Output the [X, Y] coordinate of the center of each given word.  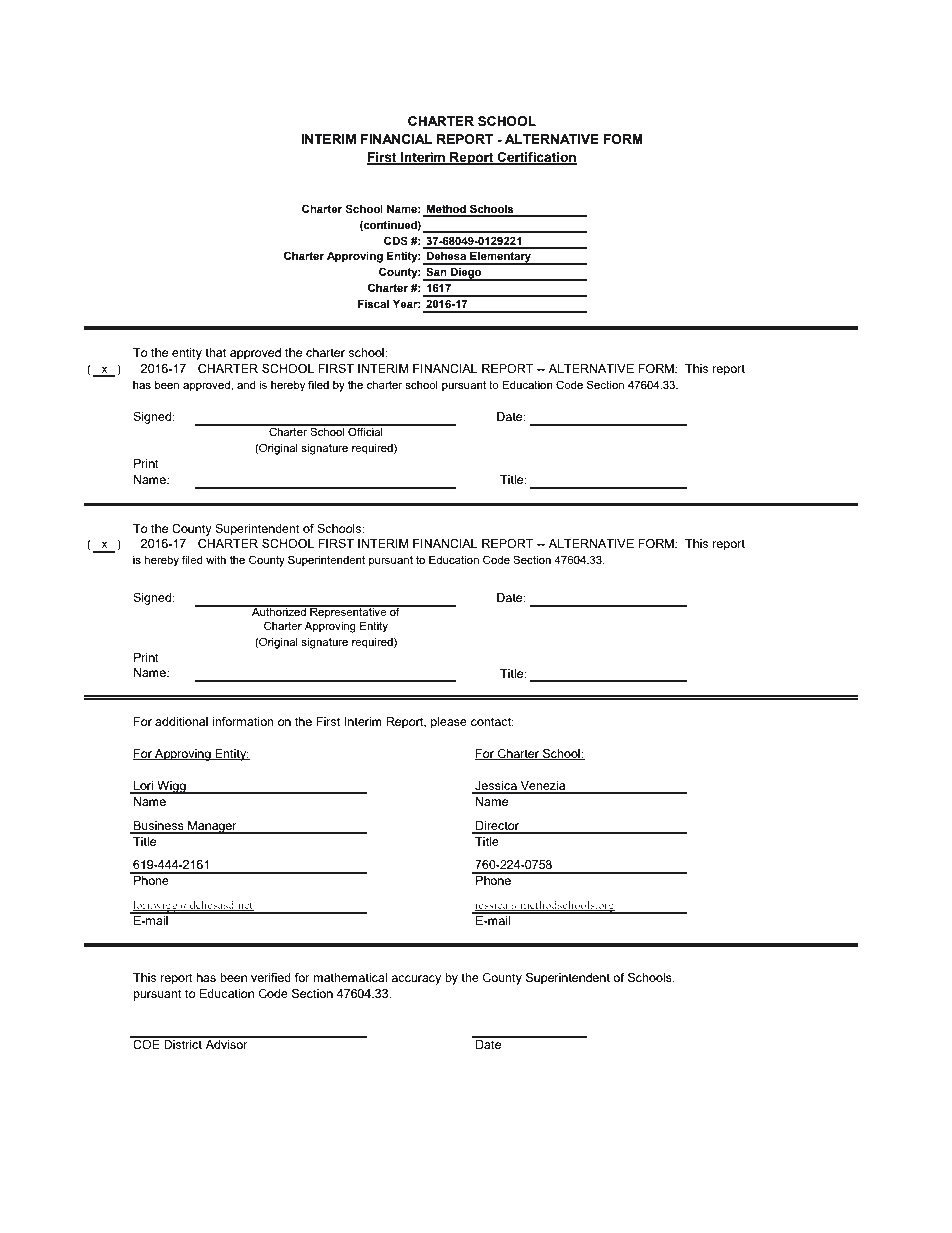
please [449, 723]
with [216, 560]
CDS [396, 240]
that [215, 352]
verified [271, 977]
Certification [536, 158]
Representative [348, 612]
